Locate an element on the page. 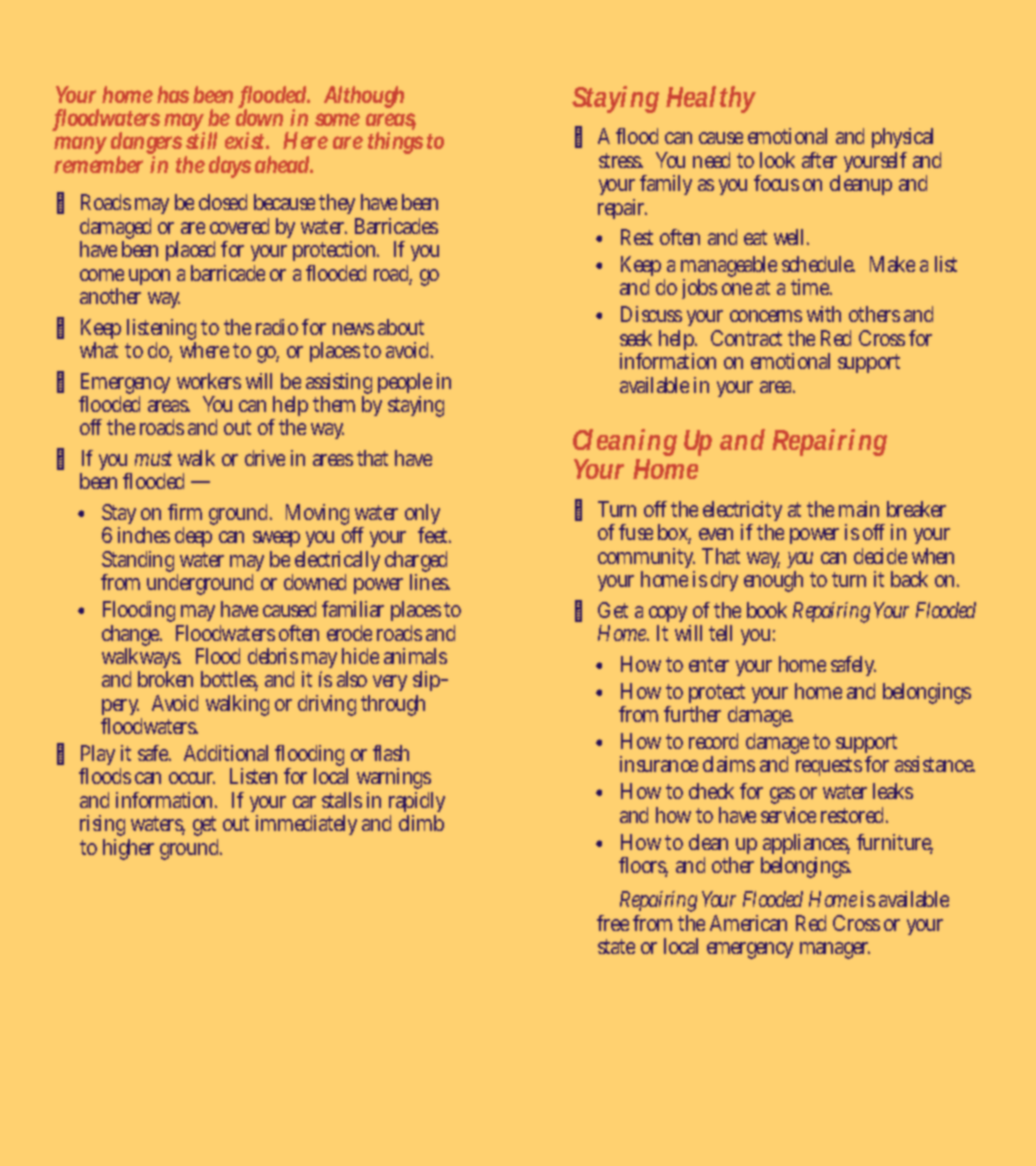 Image resolution: width=1036 pixels, height=1166 pixels. still is located at coordinates (201, 140).
